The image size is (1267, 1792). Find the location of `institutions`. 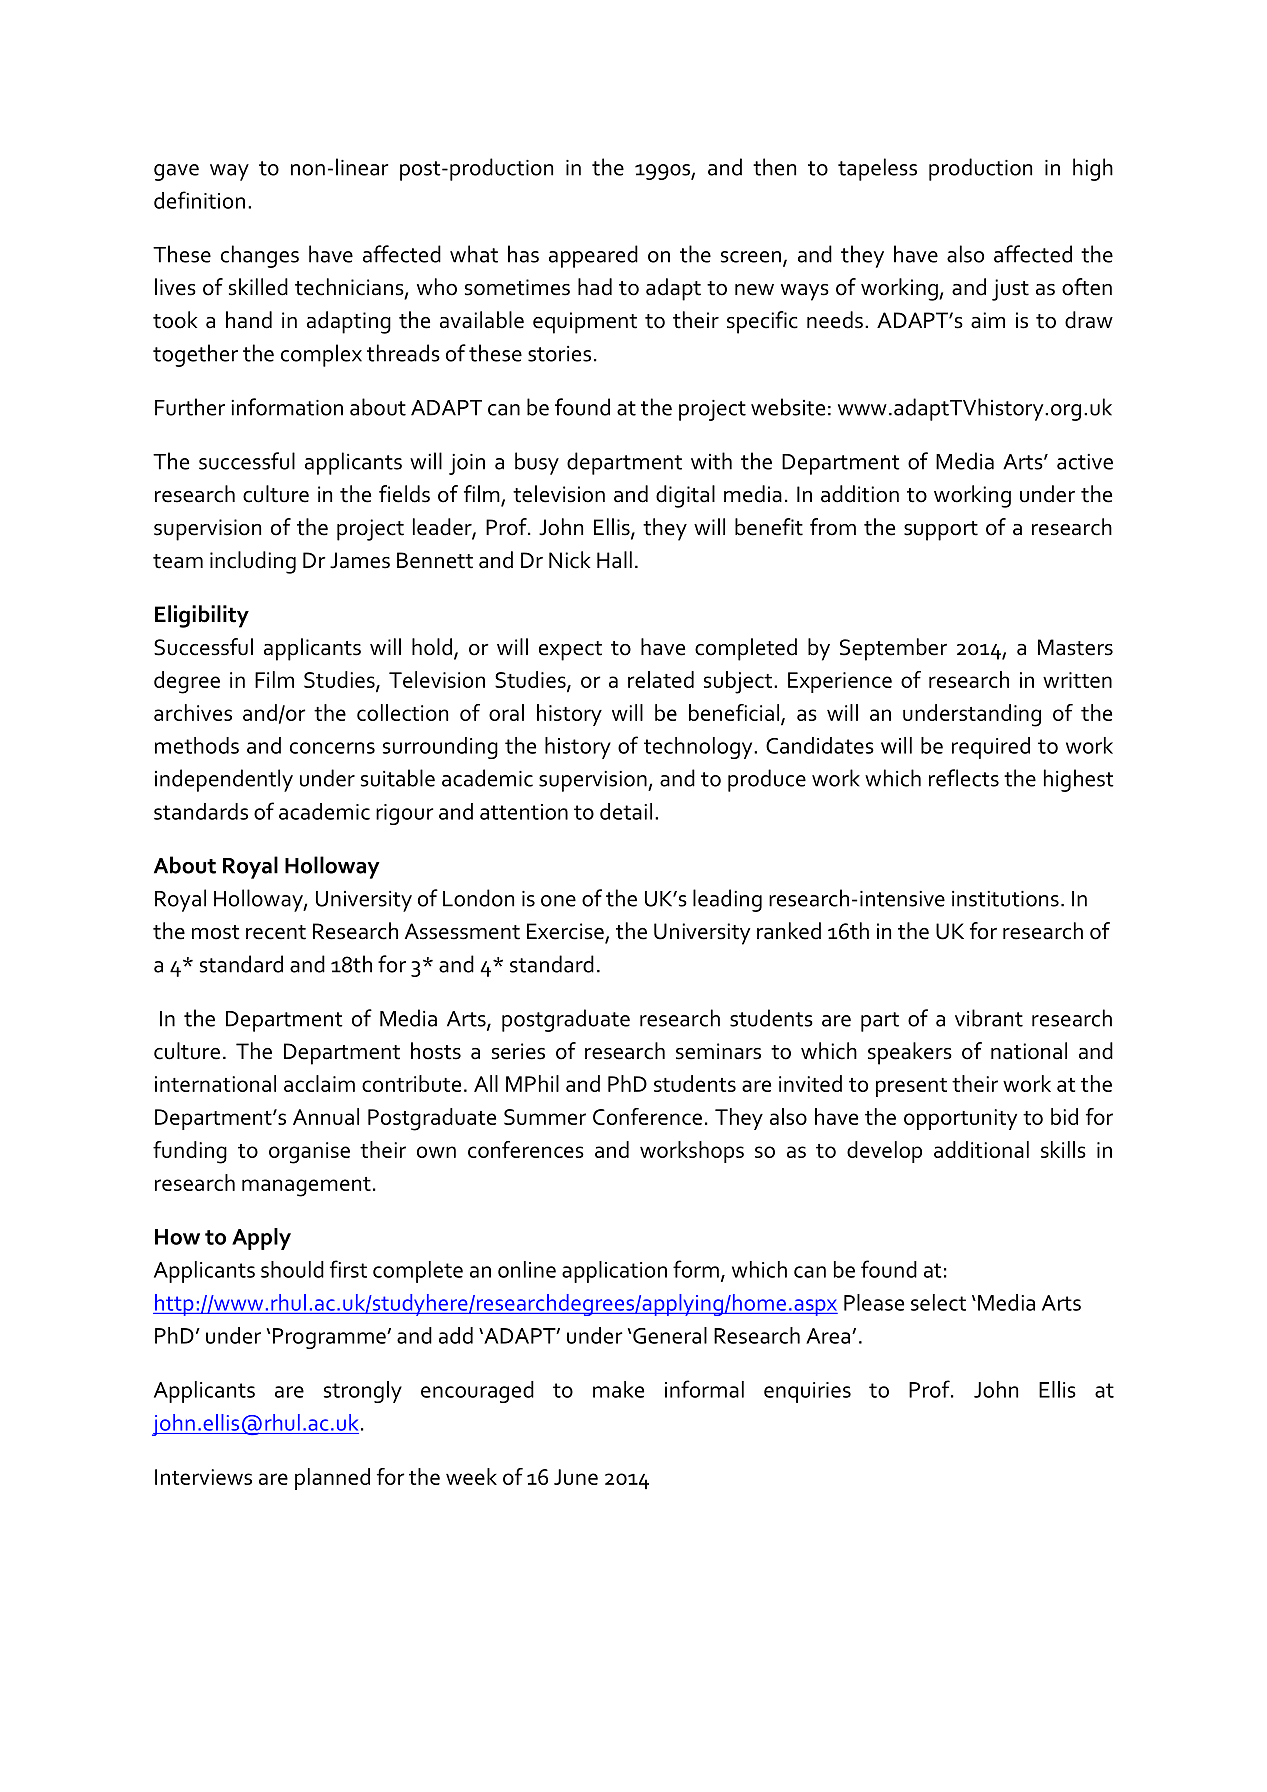

institutions is located at coordinates (1005, 899).
